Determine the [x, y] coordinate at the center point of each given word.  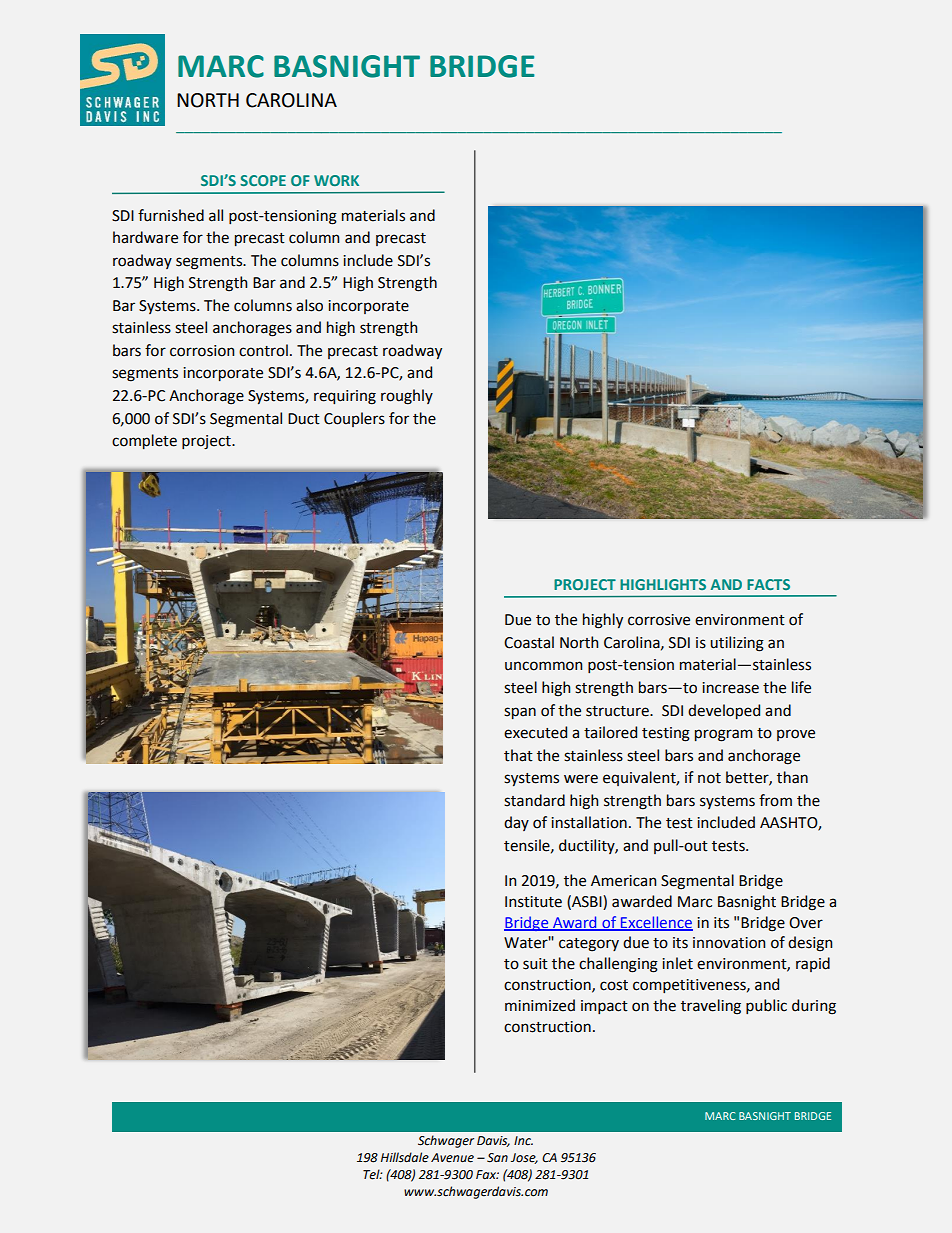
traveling [711, 1007]
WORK [336, 180]
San [497, 1158]
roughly [407, 397]
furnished [171, 215]
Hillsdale [405, 1157]
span [520, 713]
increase [730, 688]
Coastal [529, 642]
